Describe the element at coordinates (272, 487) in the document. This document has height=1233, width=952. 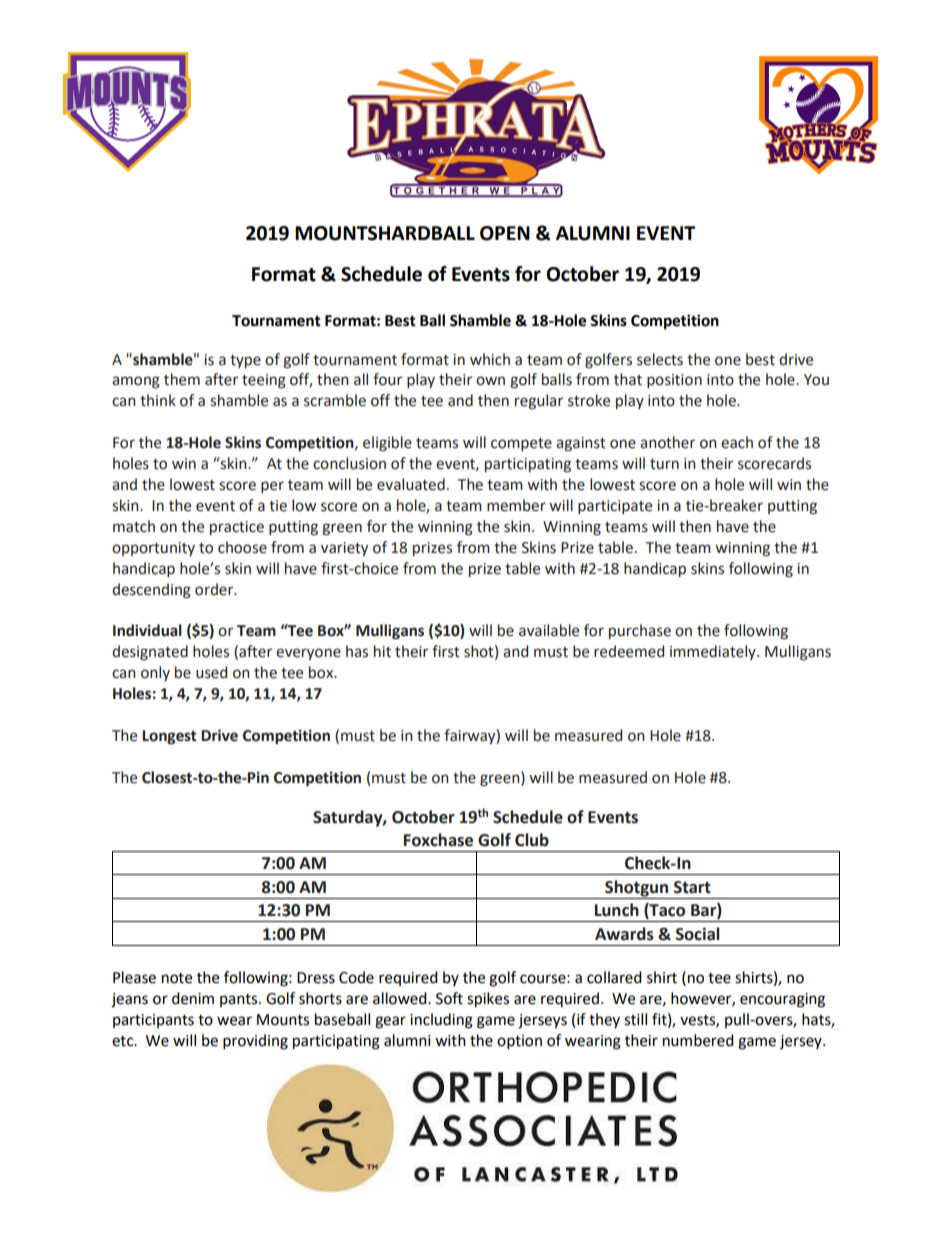
I see `per` at that location.
